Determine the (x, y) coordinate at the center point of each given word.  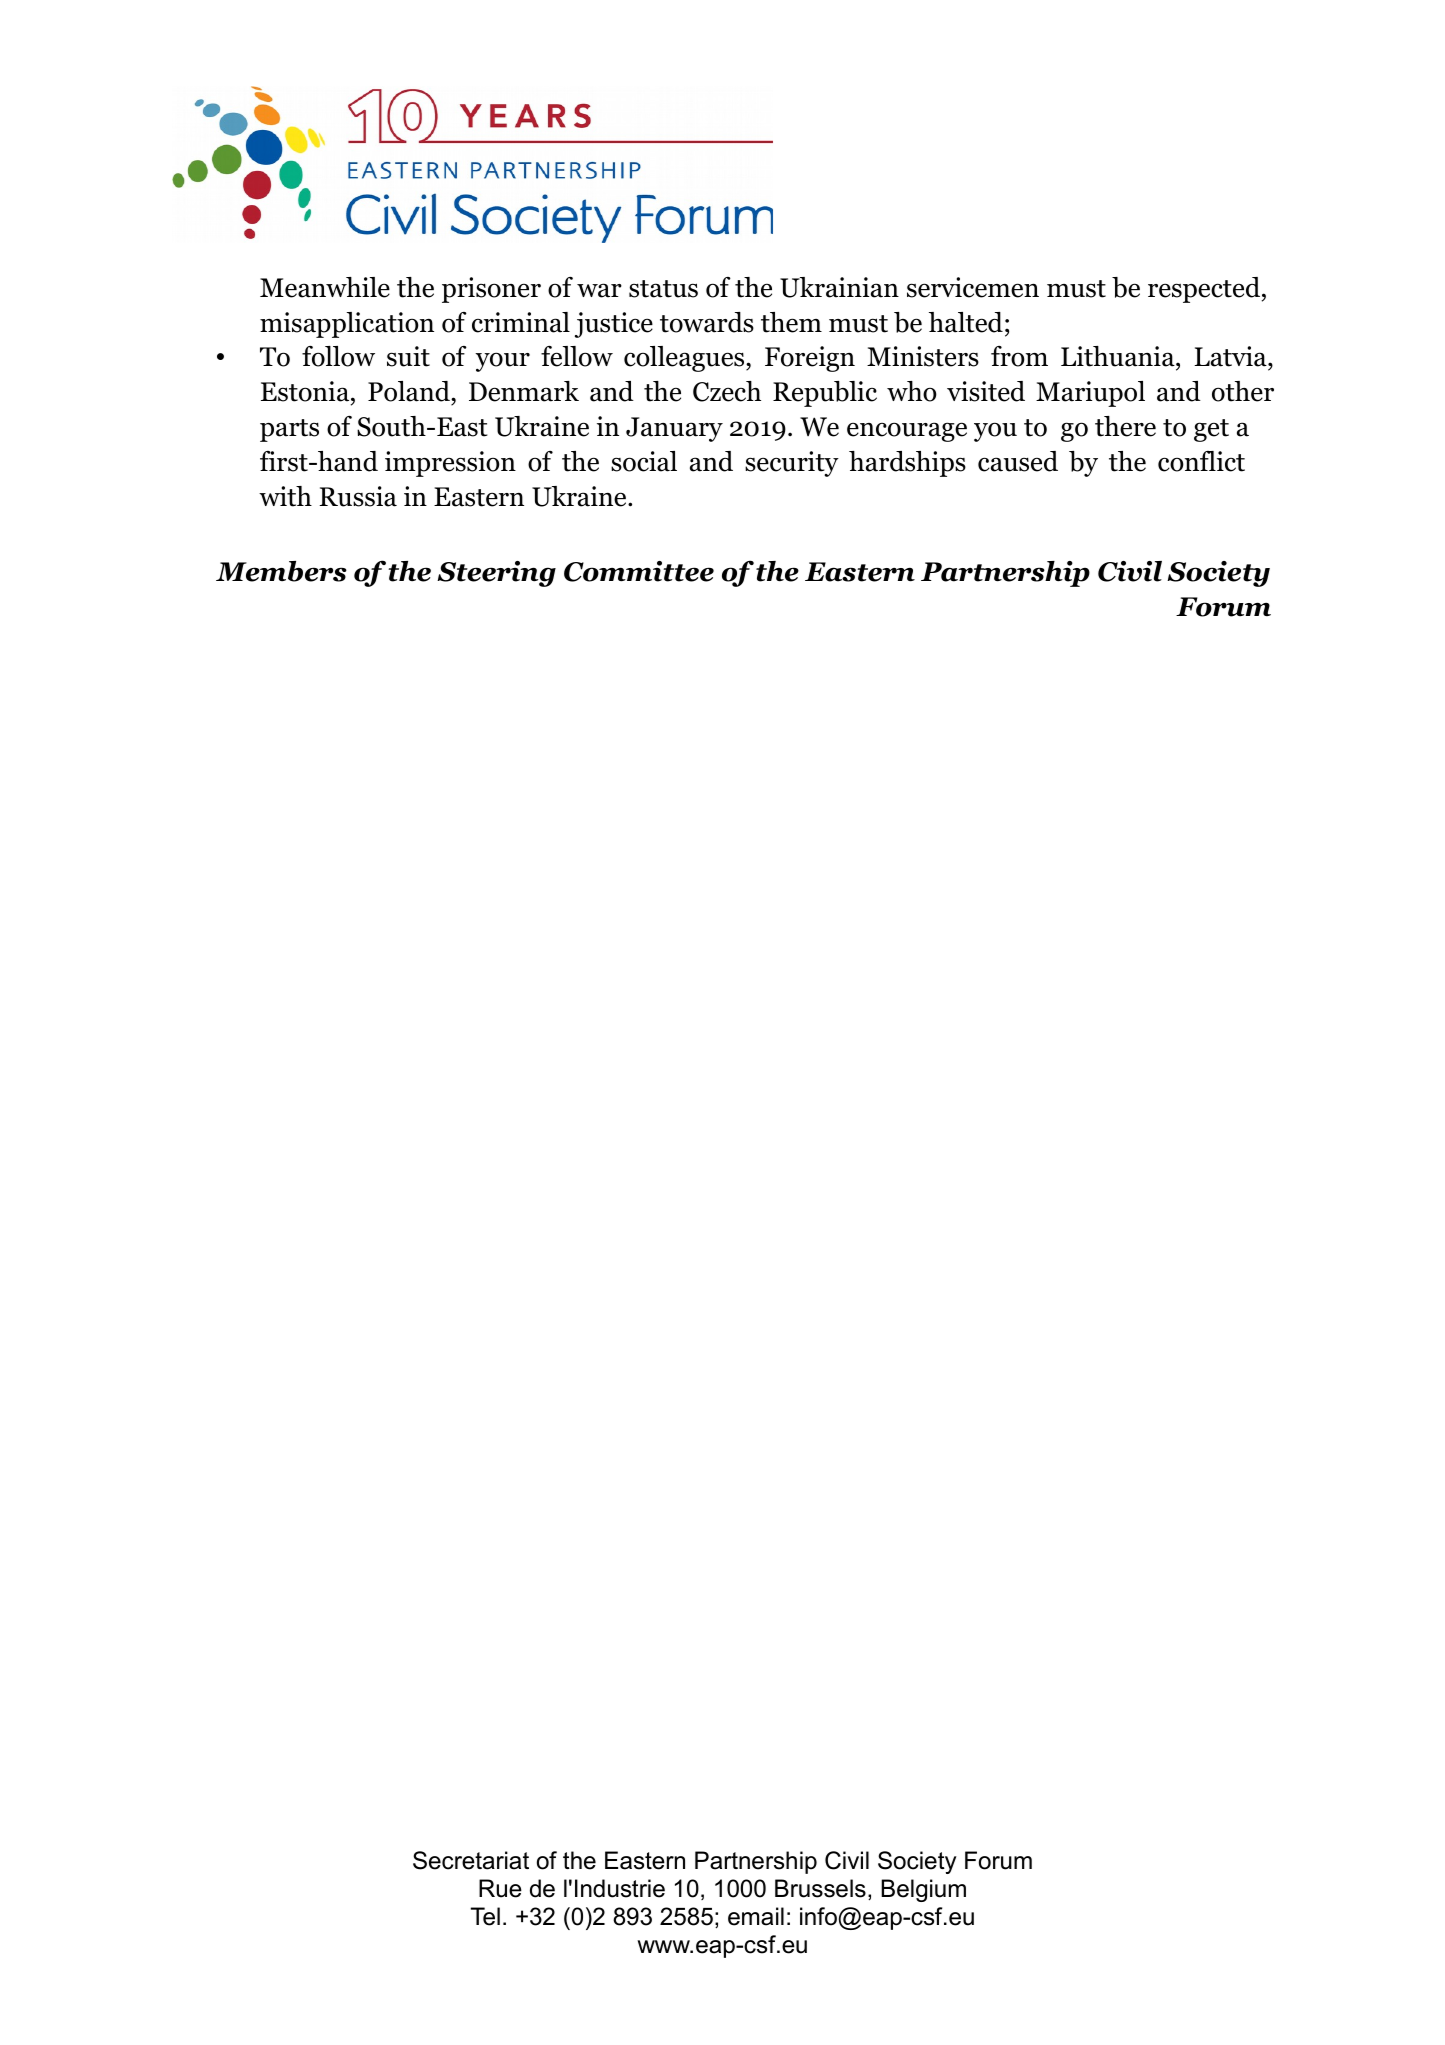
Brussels (820, 1888)
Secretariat (471, 1860)
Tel (485, 1916)
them (791, 322)
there (1125, 426)
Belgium (923, 1890)
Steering (496, 574)
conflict (1201, 461)
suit (408, 356)
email (756, 1916)
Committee (639, 571)
